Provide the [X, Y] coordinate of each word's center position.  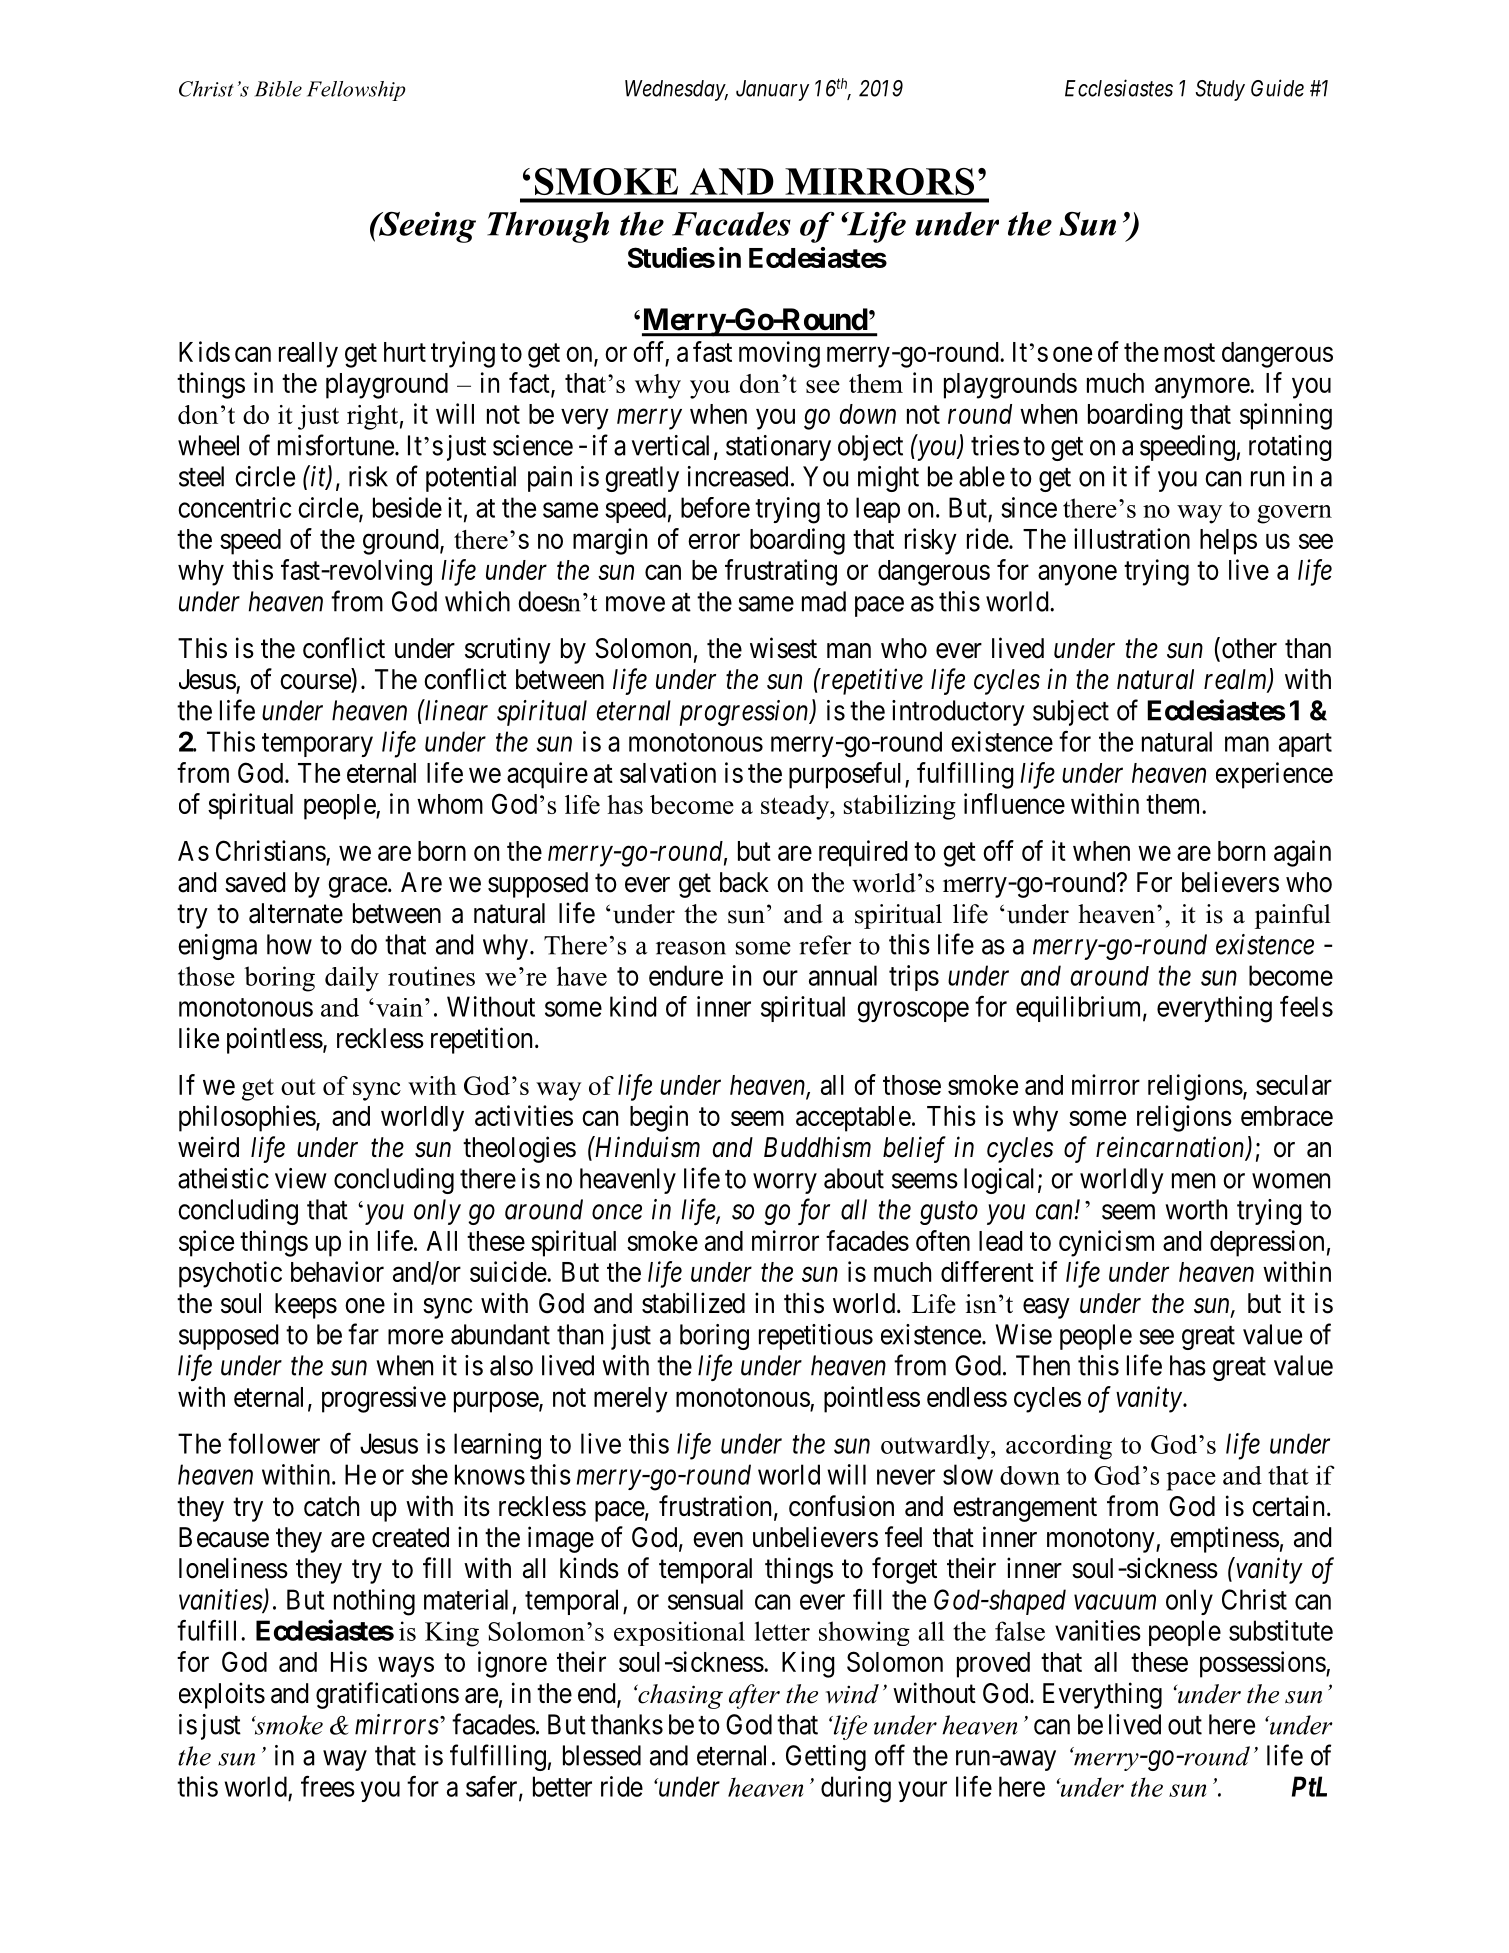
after [754, 1696]
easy [1046, 1308]
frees [328, 1786]
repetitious [816, 1337]
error [714, 541]
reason [691, 948]
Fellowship [356, 91]
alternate [296, 913]
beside [407, 507]
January [772, 90]
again [1302, 853]
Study [1220, 90]
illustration [1132, 538]
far [363, 1334]
